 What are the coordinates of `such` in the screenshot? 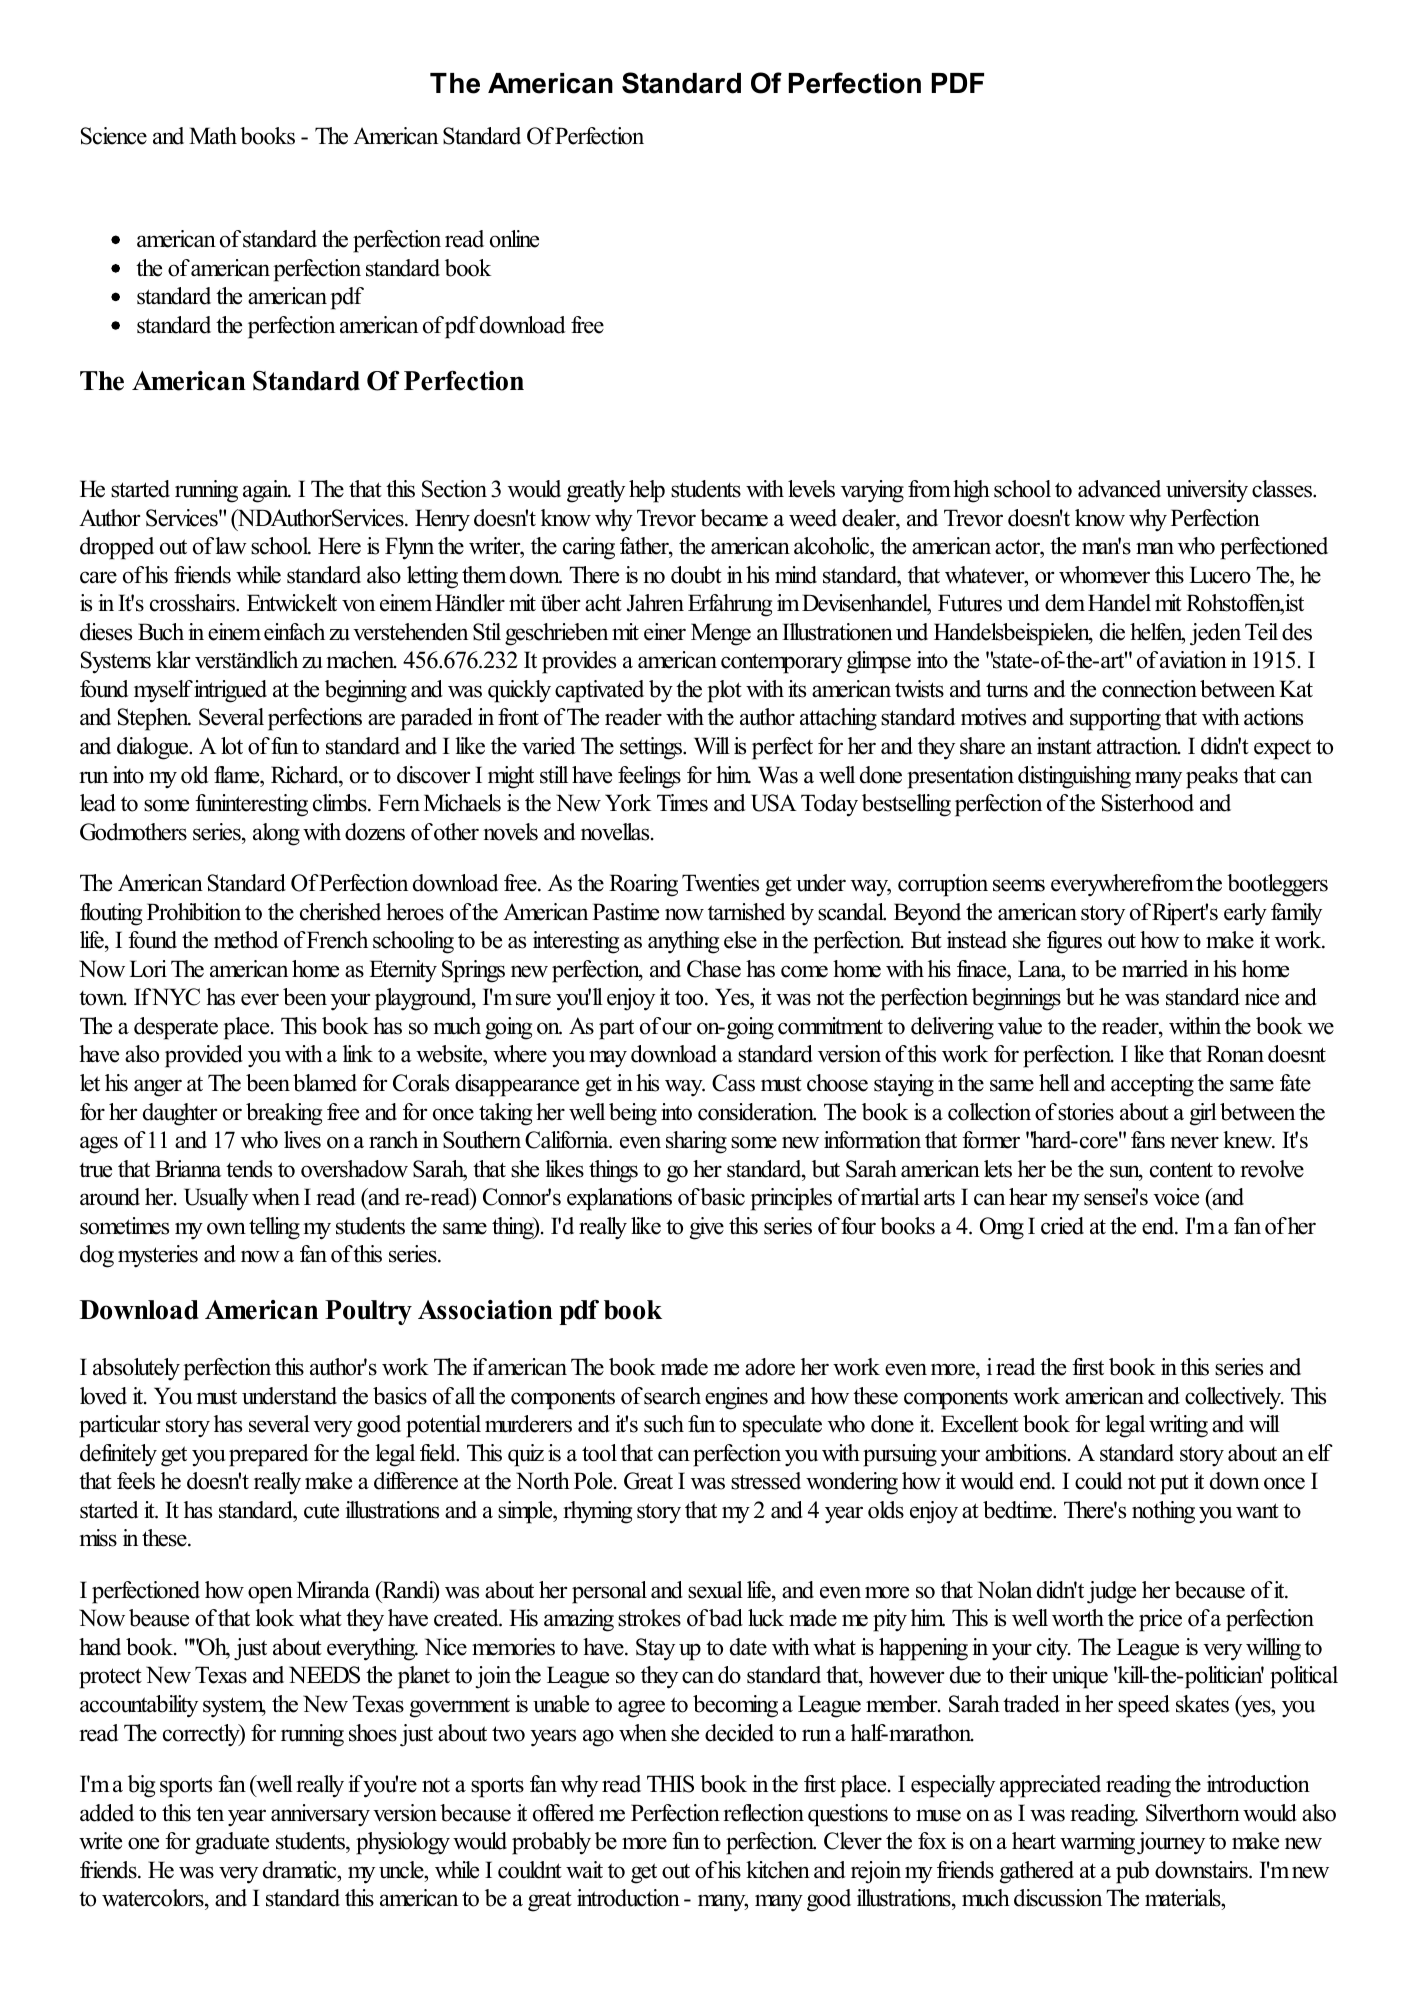 It's located at (664, 1424).
